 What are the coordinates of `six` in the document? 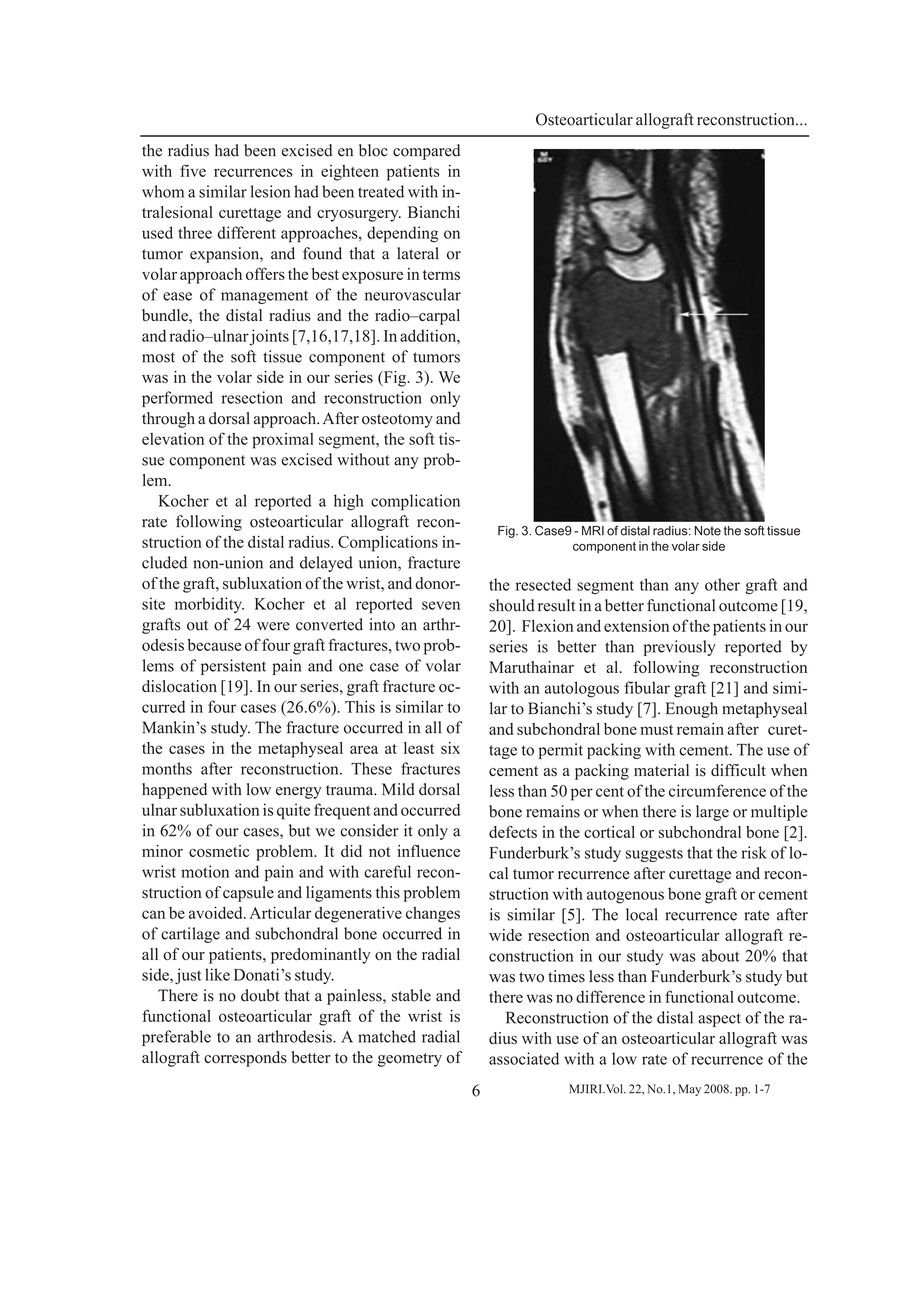 It's located at (450, 748).
